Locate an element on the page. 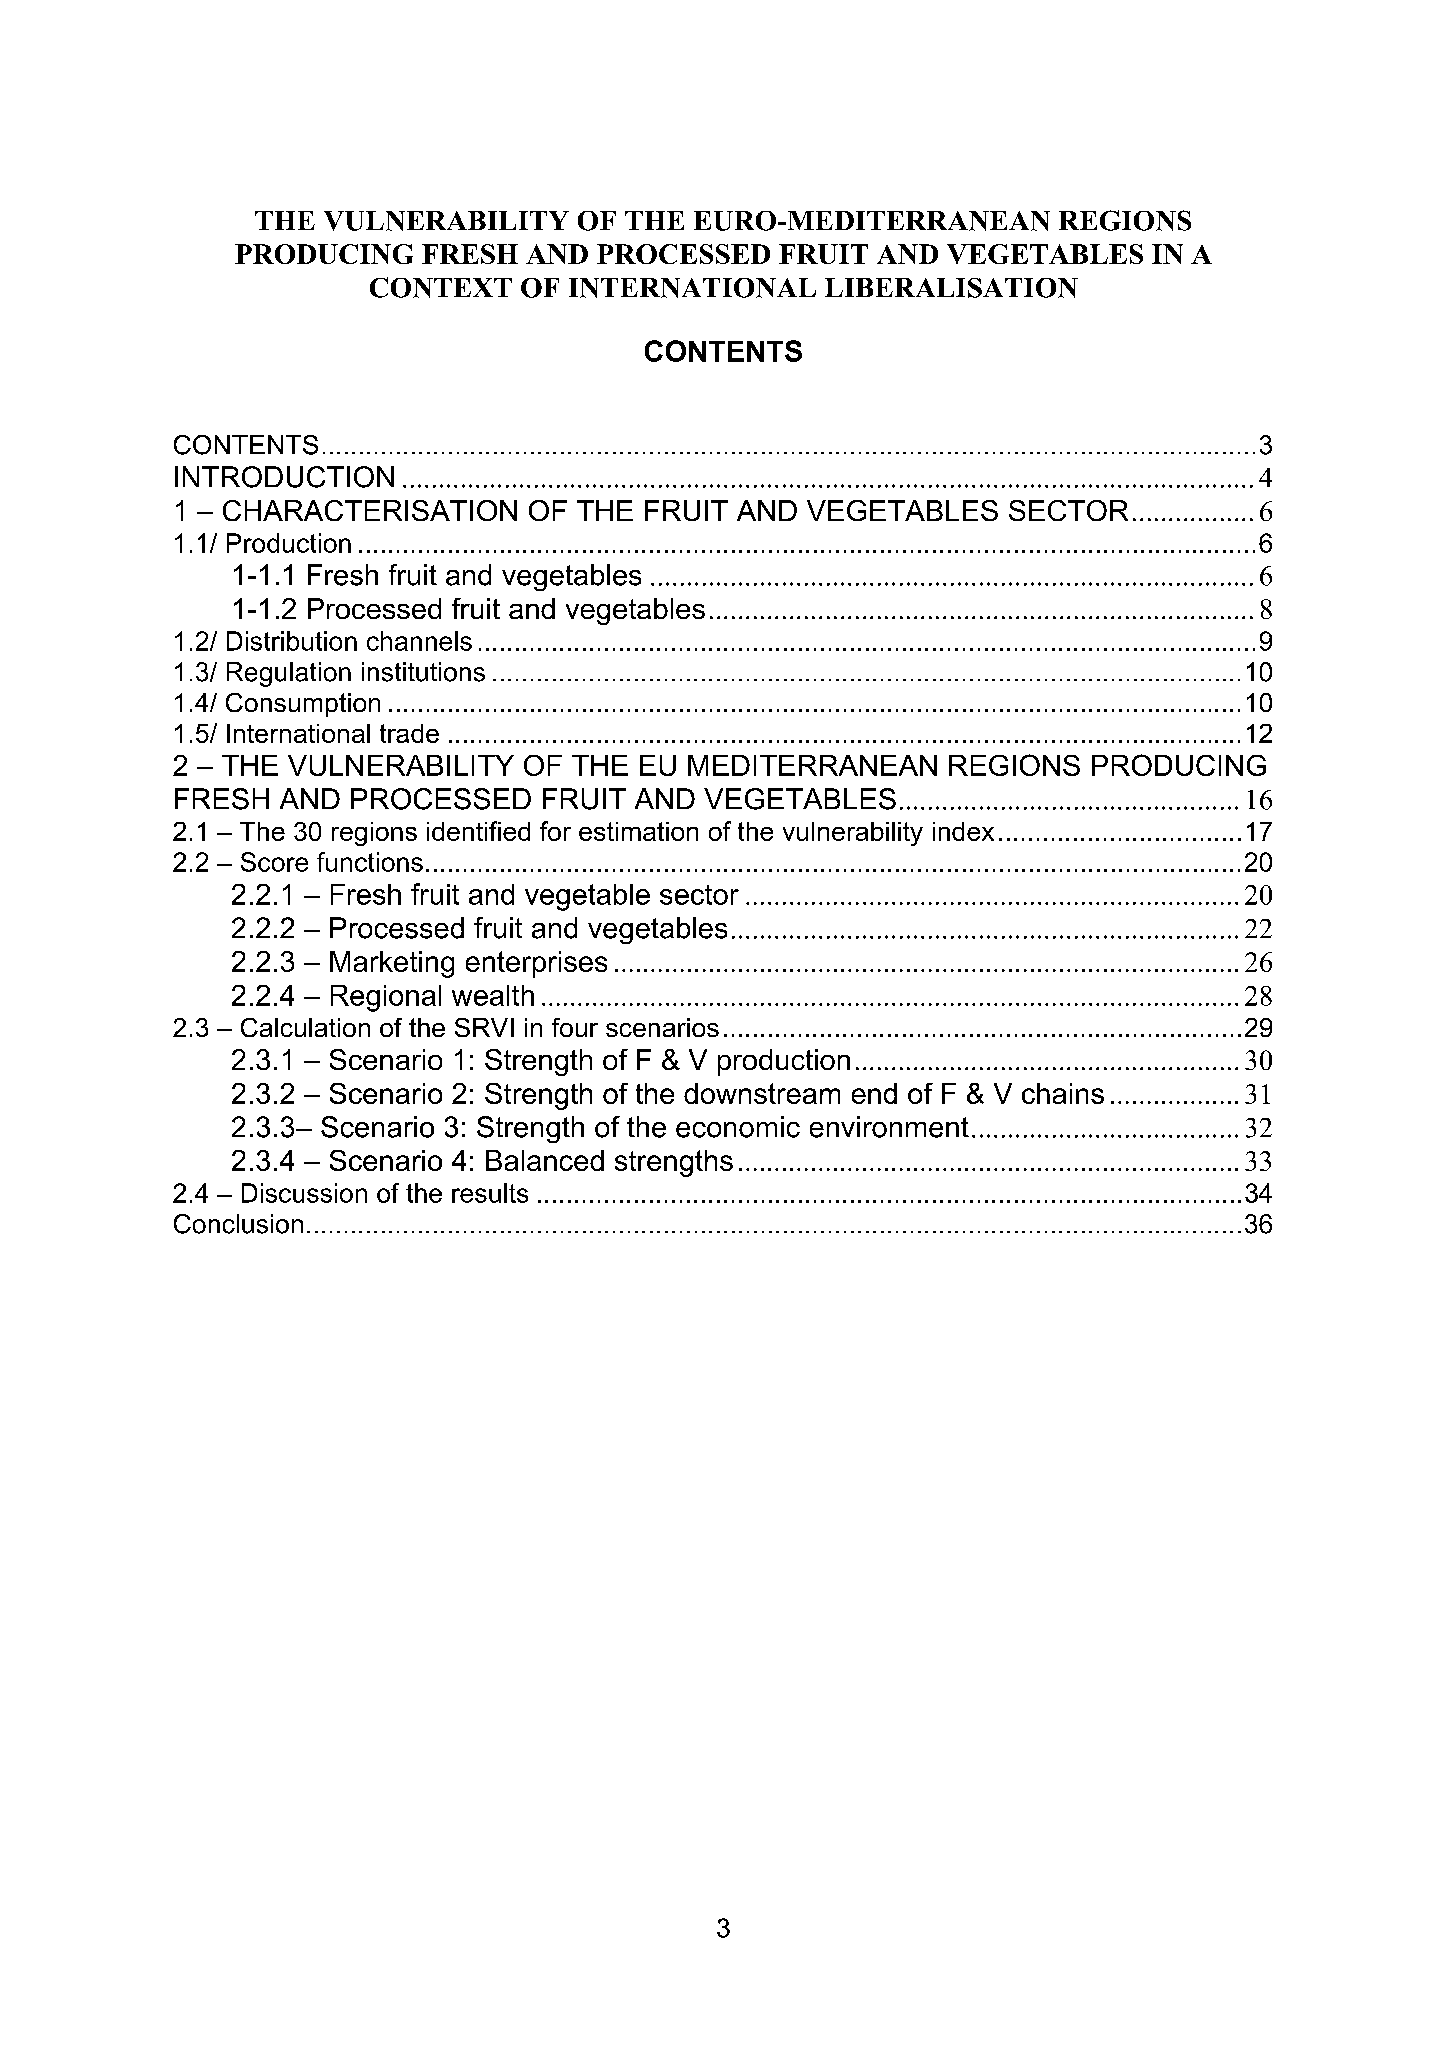 This document has height=2047, width=1447. environment is located at coordinates (889, 1127).
